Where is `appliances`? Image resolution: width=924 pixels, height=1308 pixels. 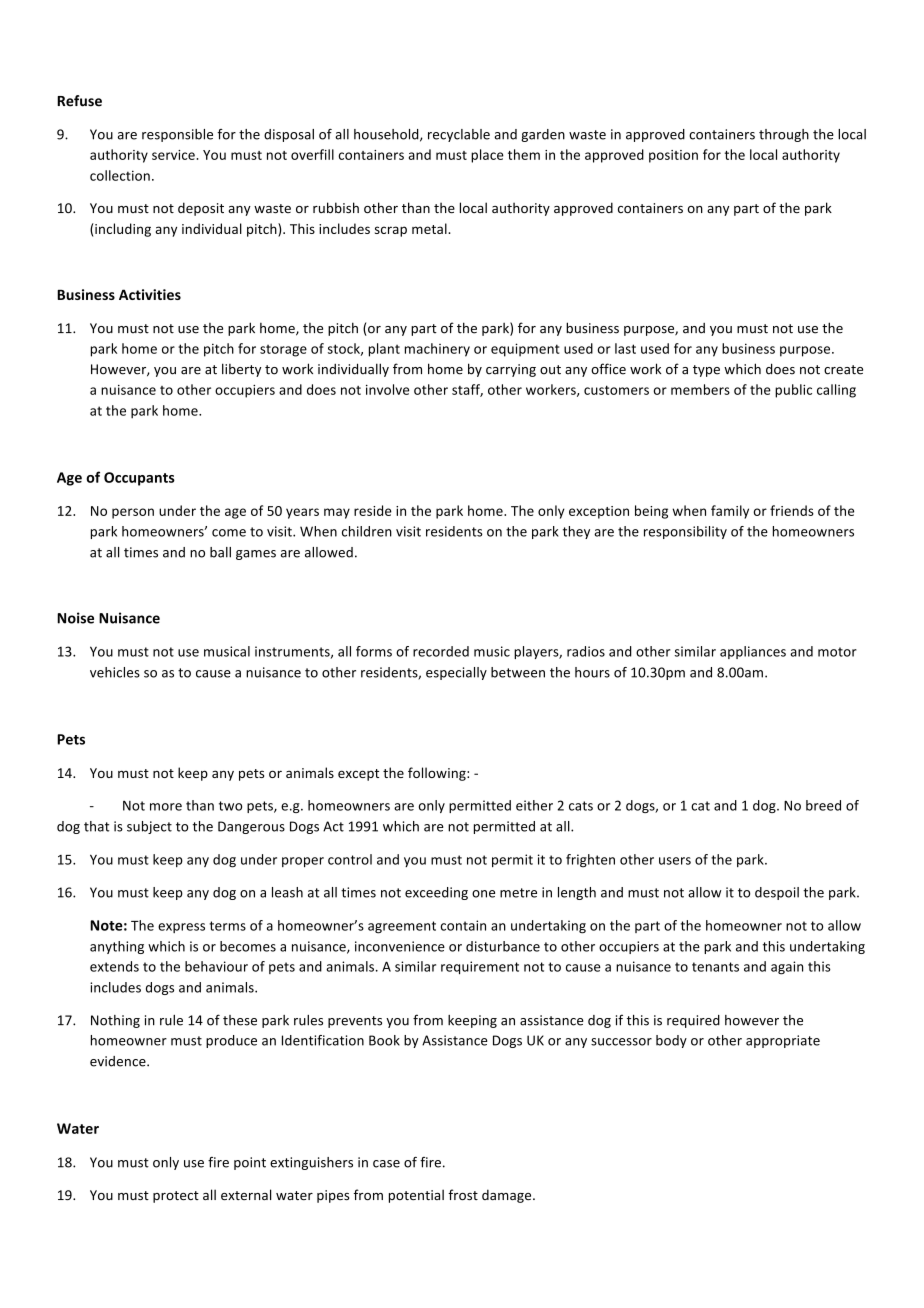
appliances is located at coordinates (753, 652).
